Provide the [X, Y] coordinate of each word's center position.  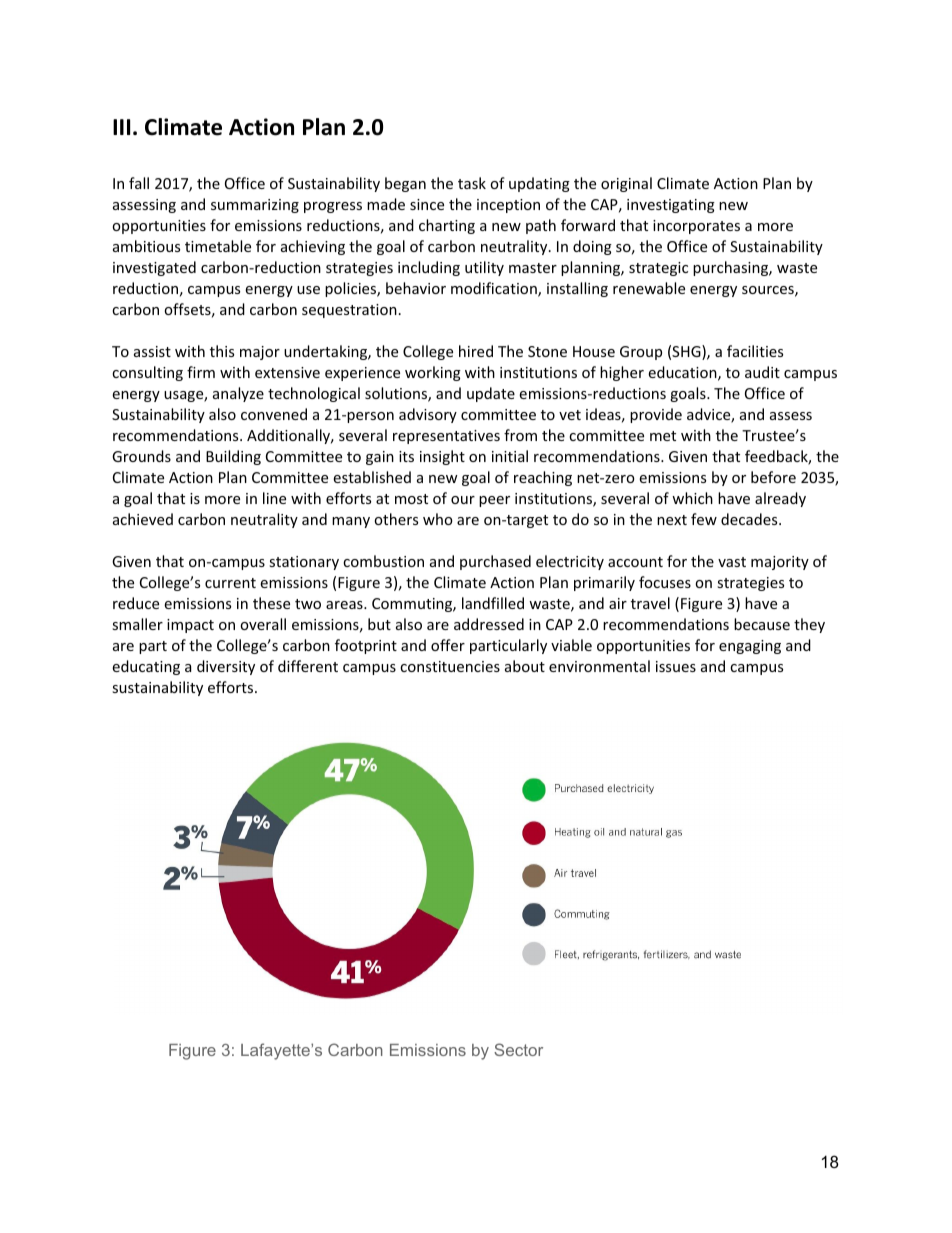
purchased [495, 562]
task [472, 183]
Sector [518, 1049]
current [230, 583]
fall [139, 183]
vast [732, 562]
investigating [671, 206]
